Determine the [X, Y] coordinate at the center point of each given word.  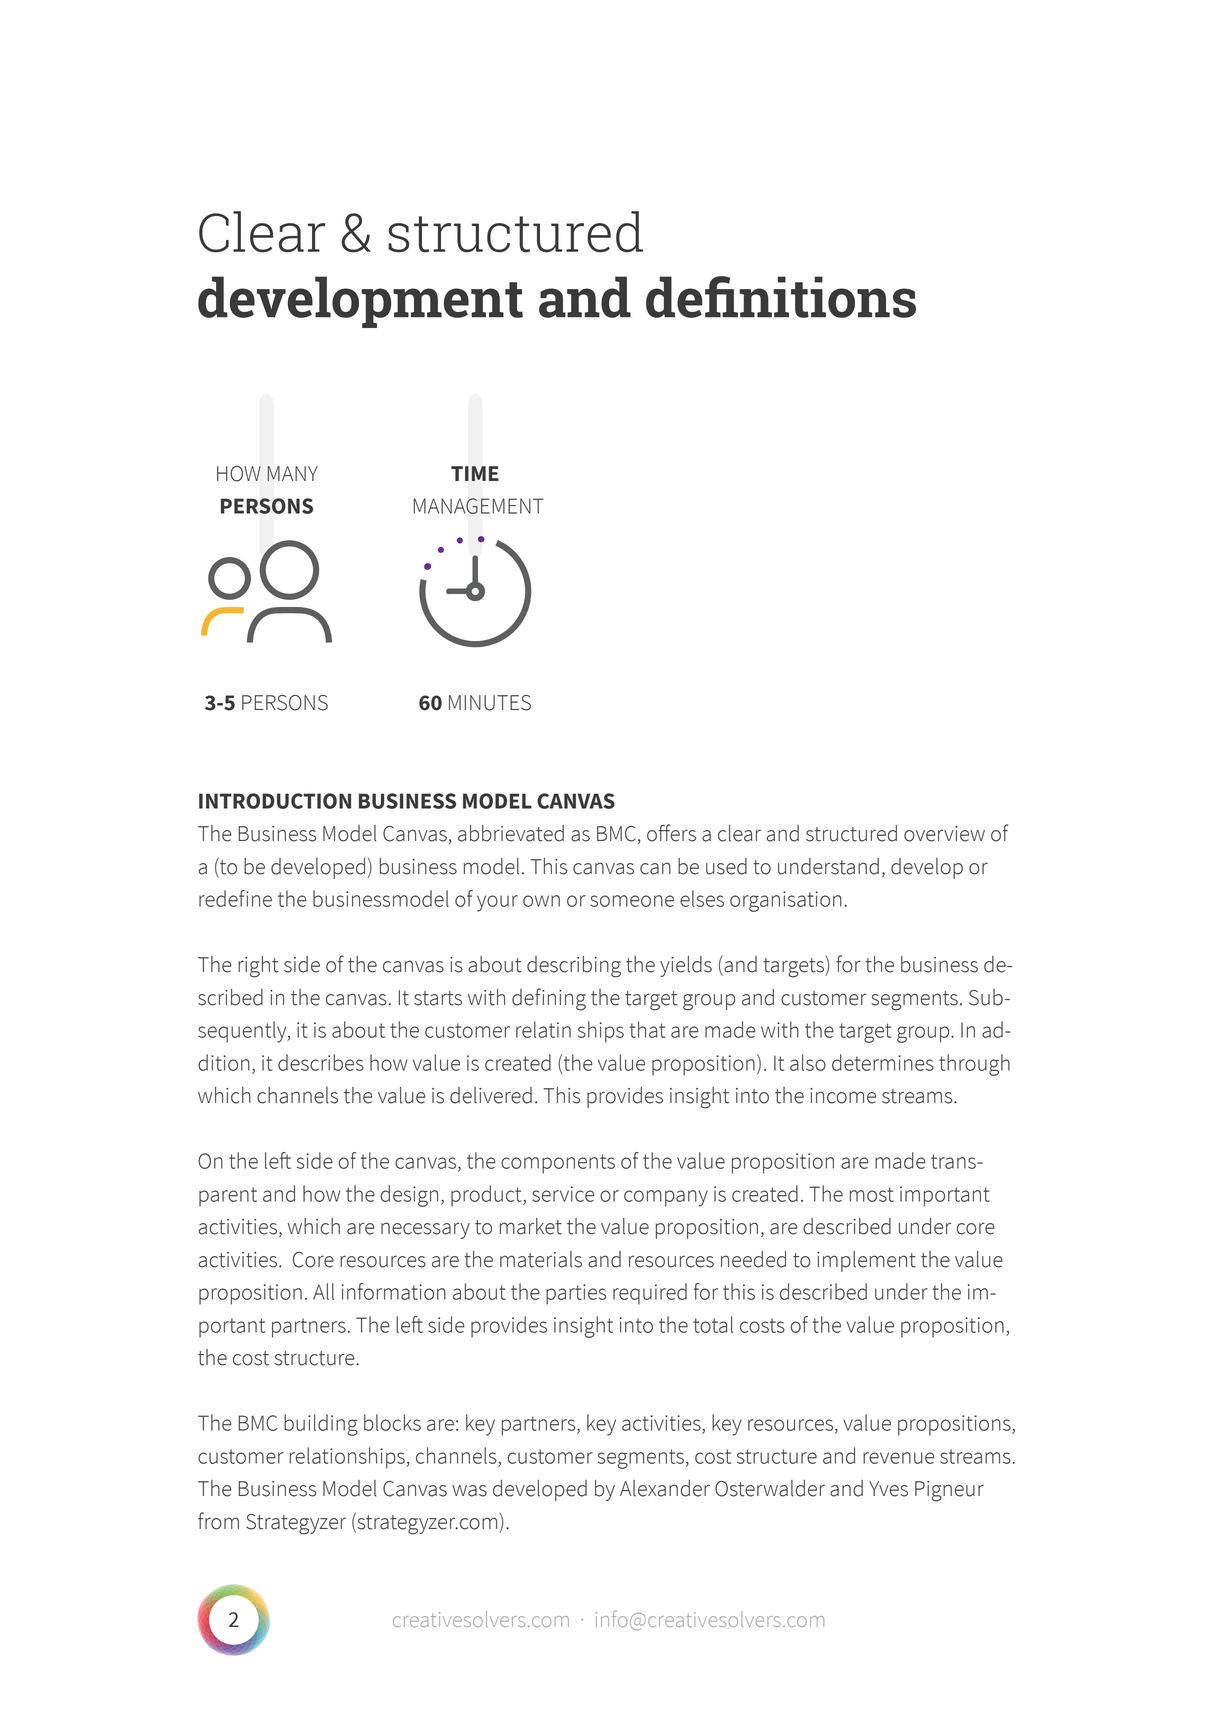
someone [632, 901]
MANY [292, 473]
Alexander [665, 1488]
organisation [786, 901]
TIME [475, 473]
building [321, 1425]
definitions [781, 297]
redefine [235, 898]
